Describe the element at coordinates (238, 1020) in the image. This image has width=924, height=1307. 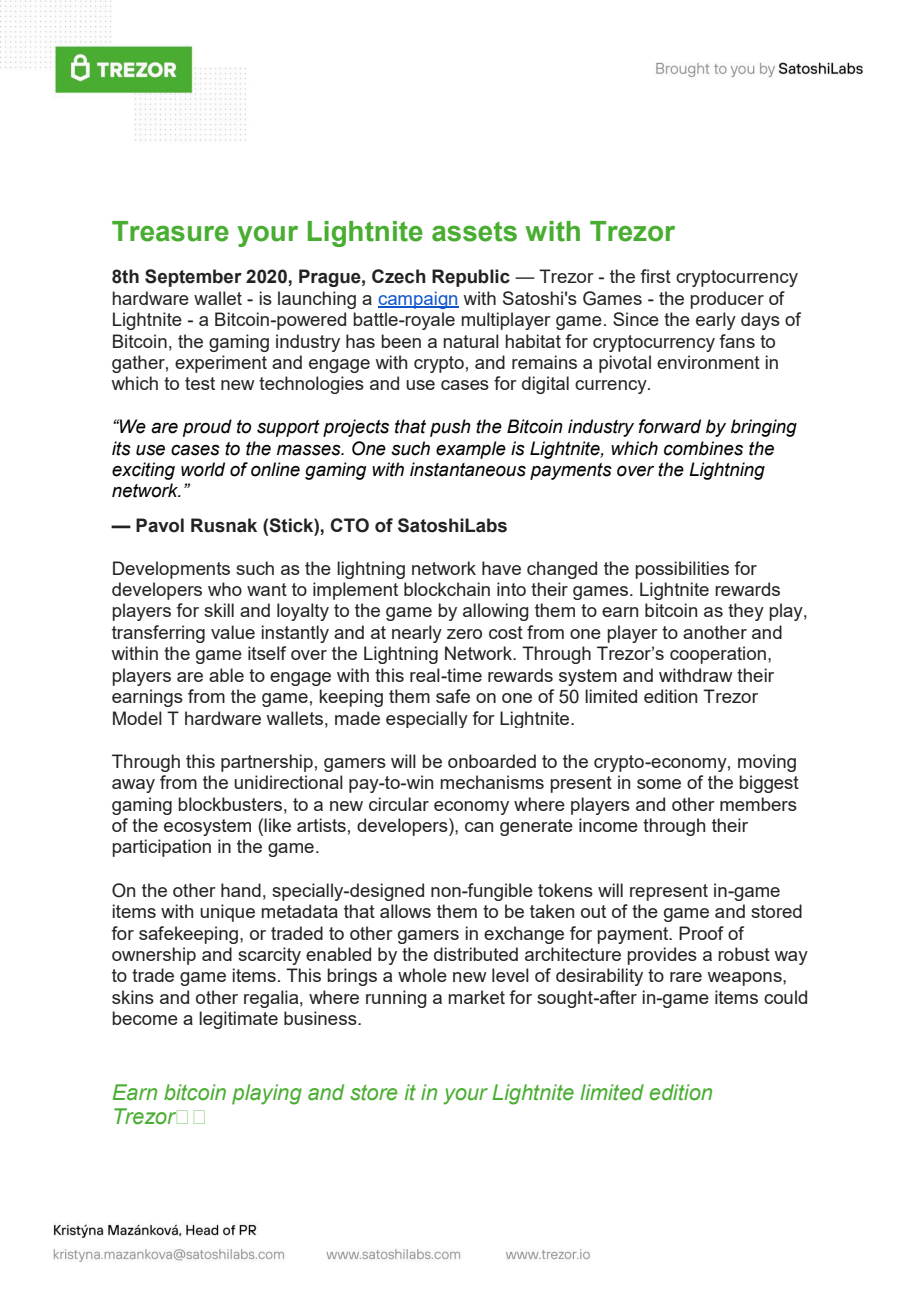
I see `legitimate` at that location.
